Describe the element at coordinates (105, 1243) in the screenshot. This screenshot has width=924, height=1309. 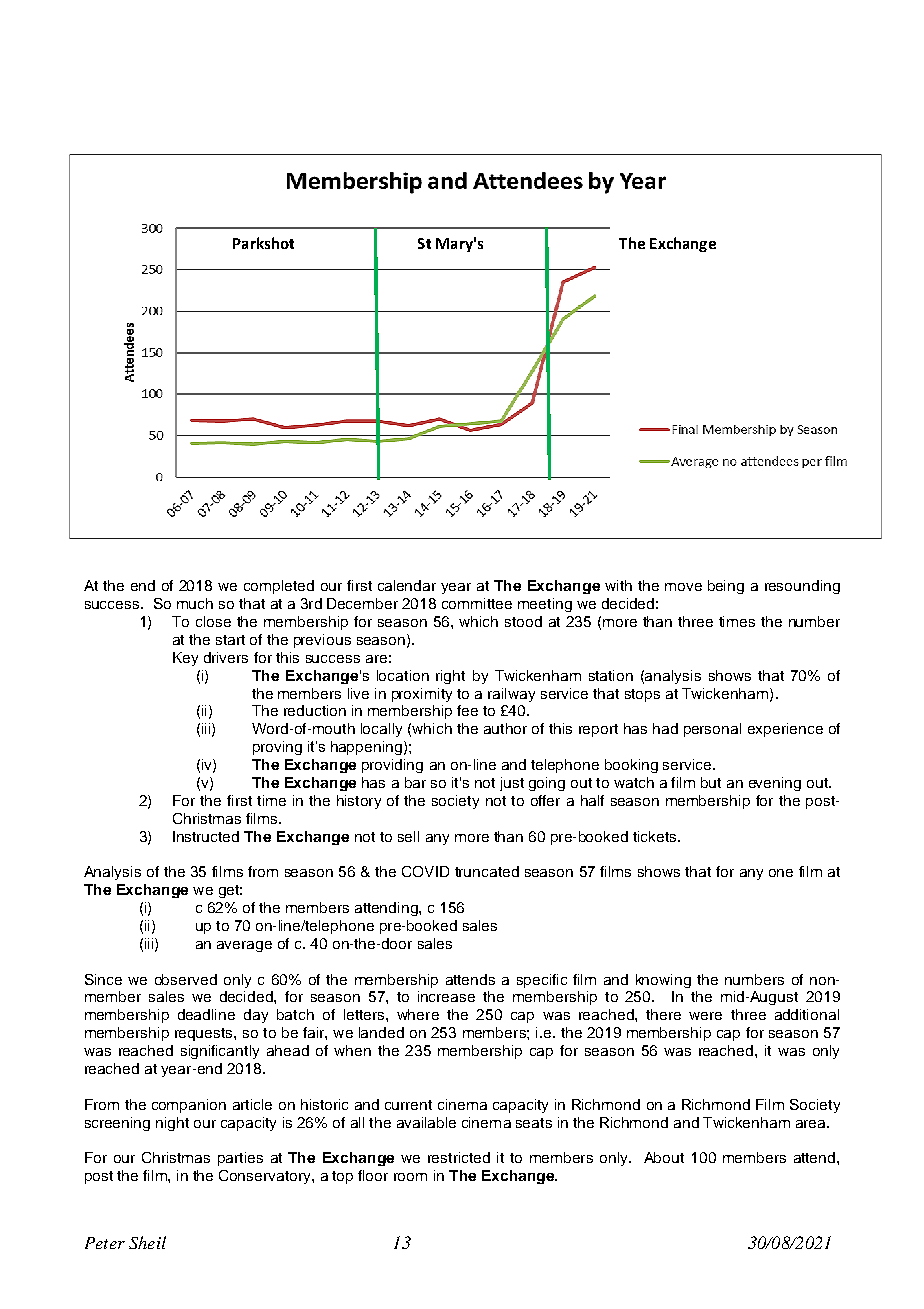
I see `Peter` at that location.
